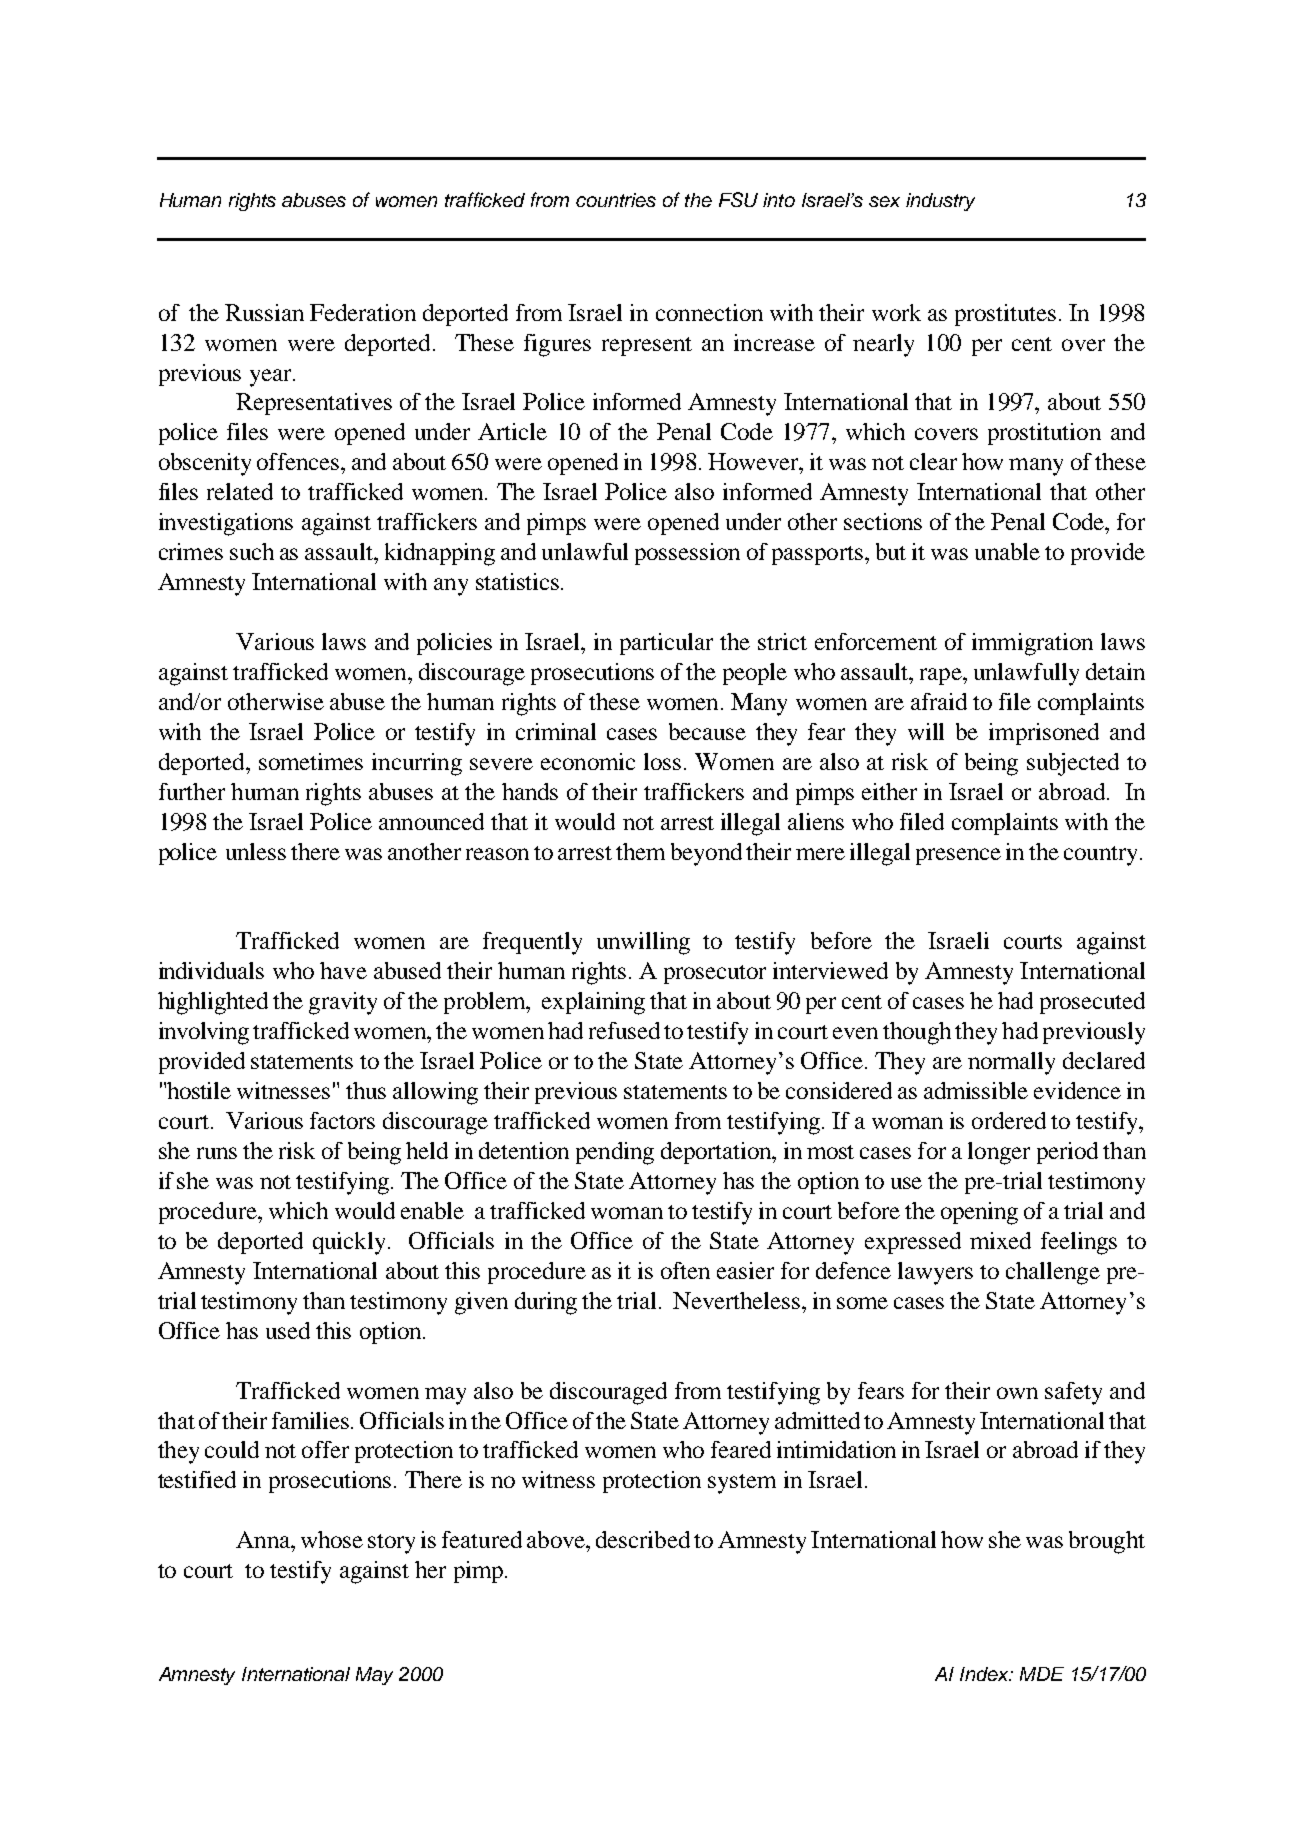  I want to click on such, so click(252, 551).
